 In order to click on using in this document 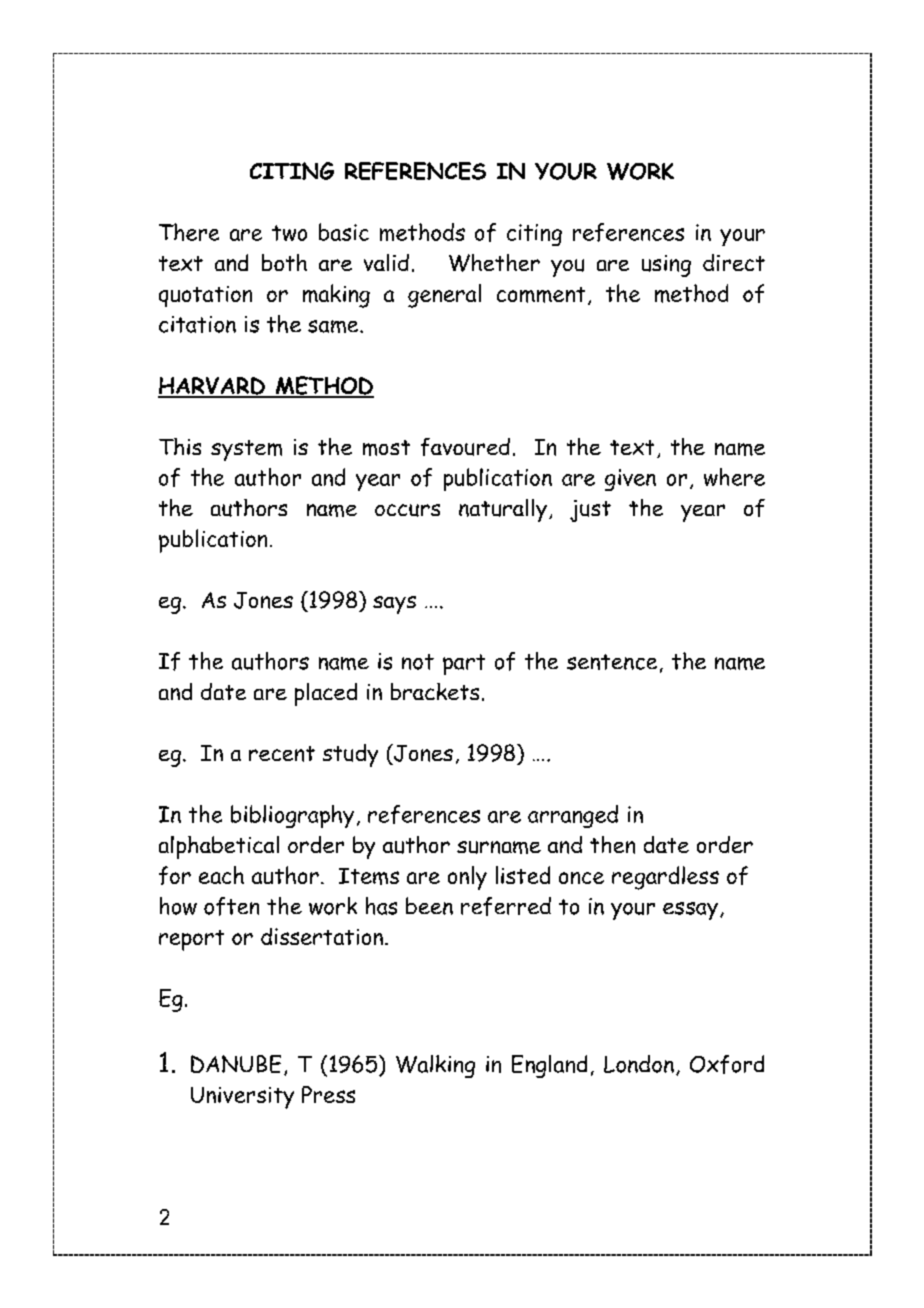, I will do `click(666, 266)`.
